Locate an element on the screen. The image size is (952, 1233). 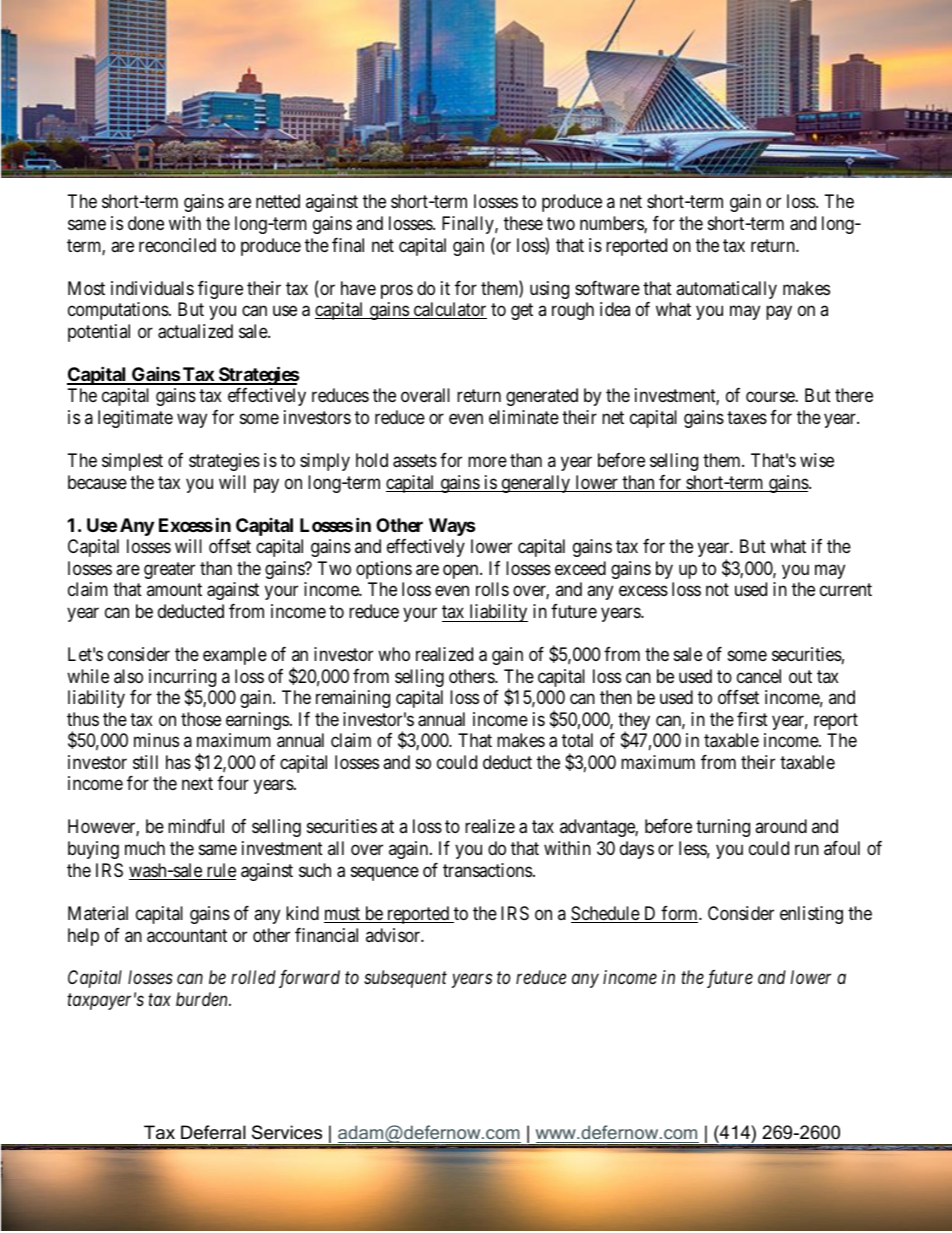
taxes is located at coordinates (747, 418).
